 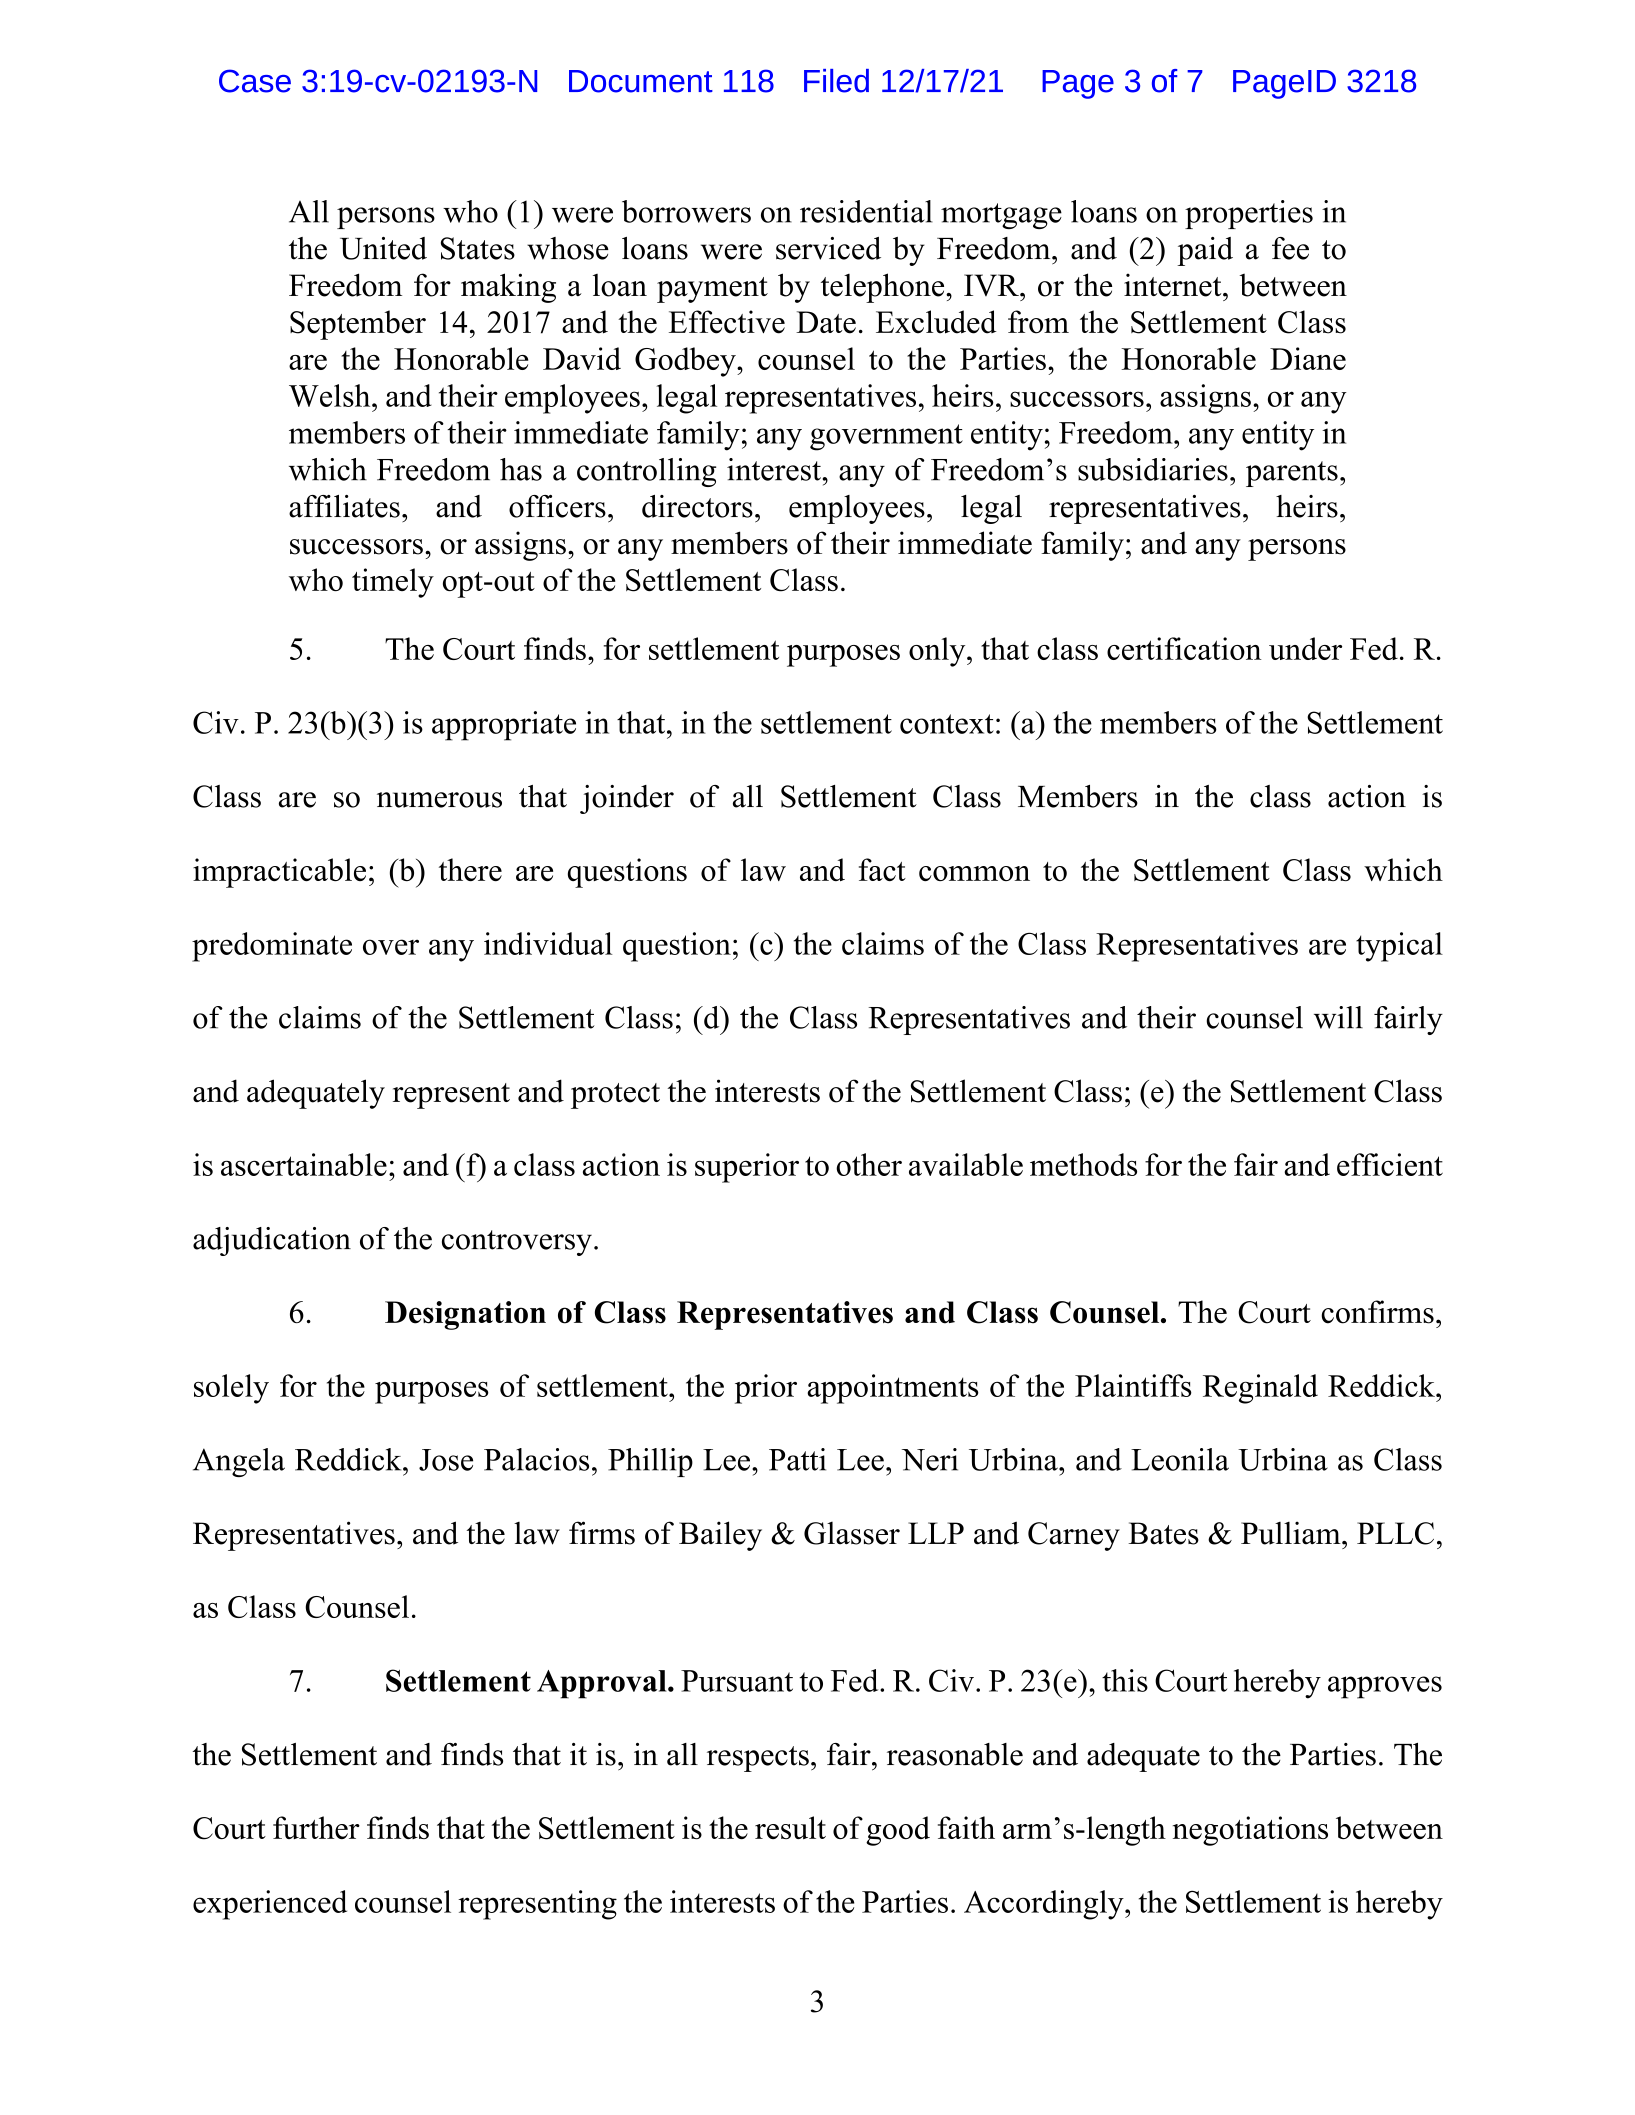 What do you see at coordinates (316, 1827) in the page?
I see `further` at bounding box center [316, 1827].
